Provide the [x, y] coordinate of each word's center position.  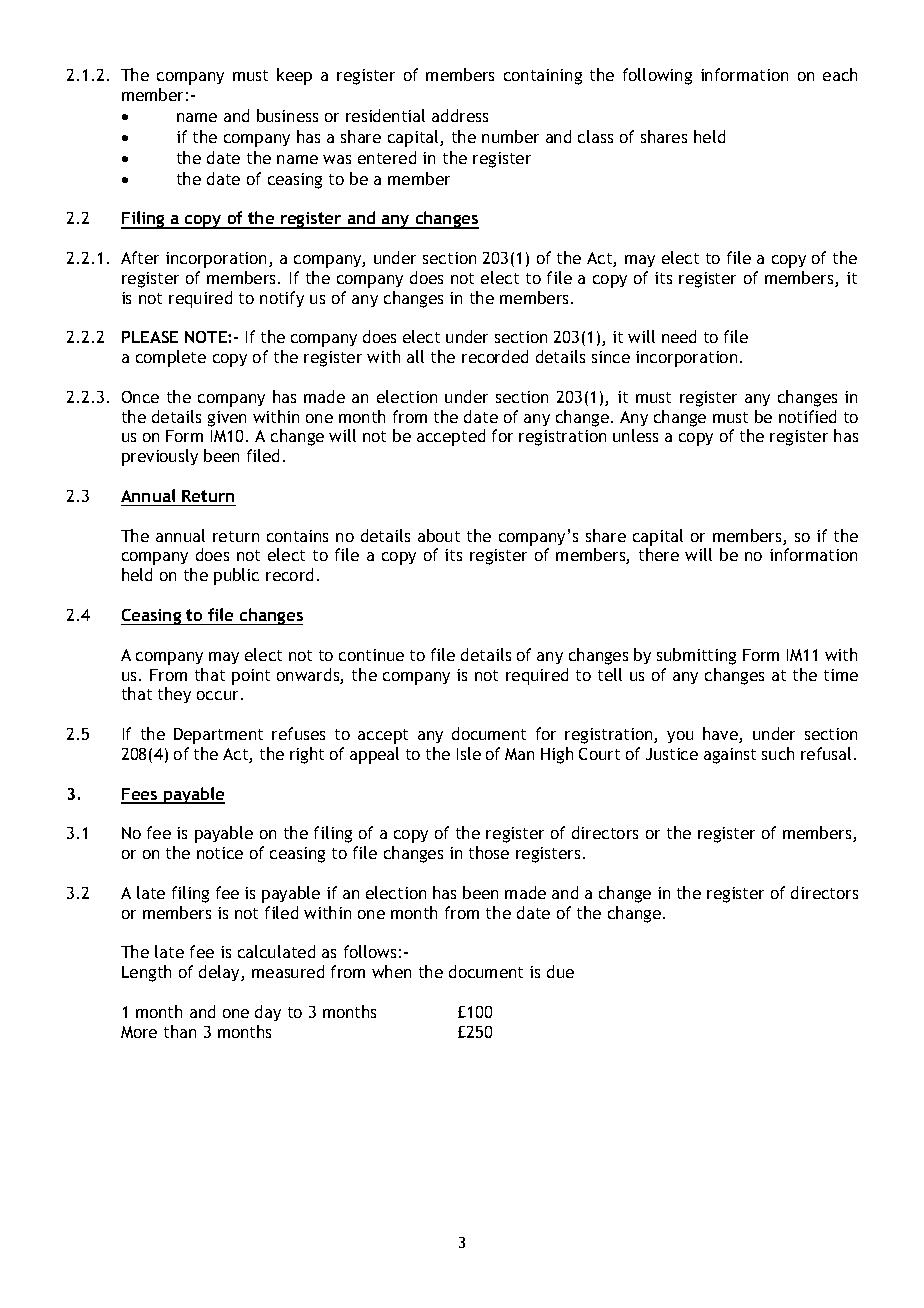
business [287, 115]
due [560, 971]
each [840, 74]
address [460, 115]
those [489, 852]
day [268, 1013]
